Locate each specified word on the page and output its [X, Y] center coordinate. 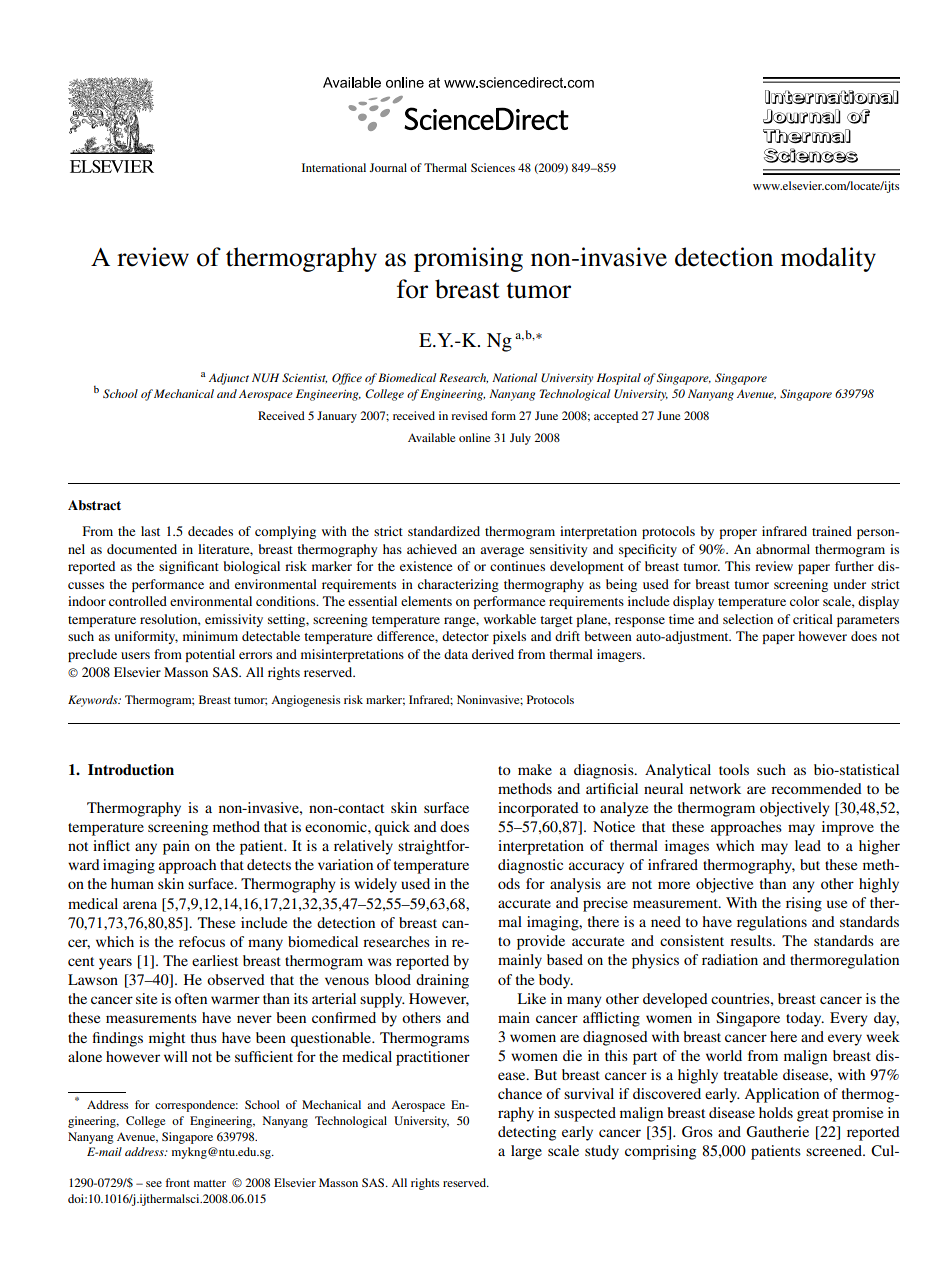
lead [808, 845]
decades [210, 531]
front [178, 1182]
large [526, 1152]
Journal [388, 167]
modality [828, 259]
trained [832, 531]
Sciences [493, 167]
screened [835, 1150]
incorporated [538, 809]
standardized [444, 531]
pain [176, 847]
